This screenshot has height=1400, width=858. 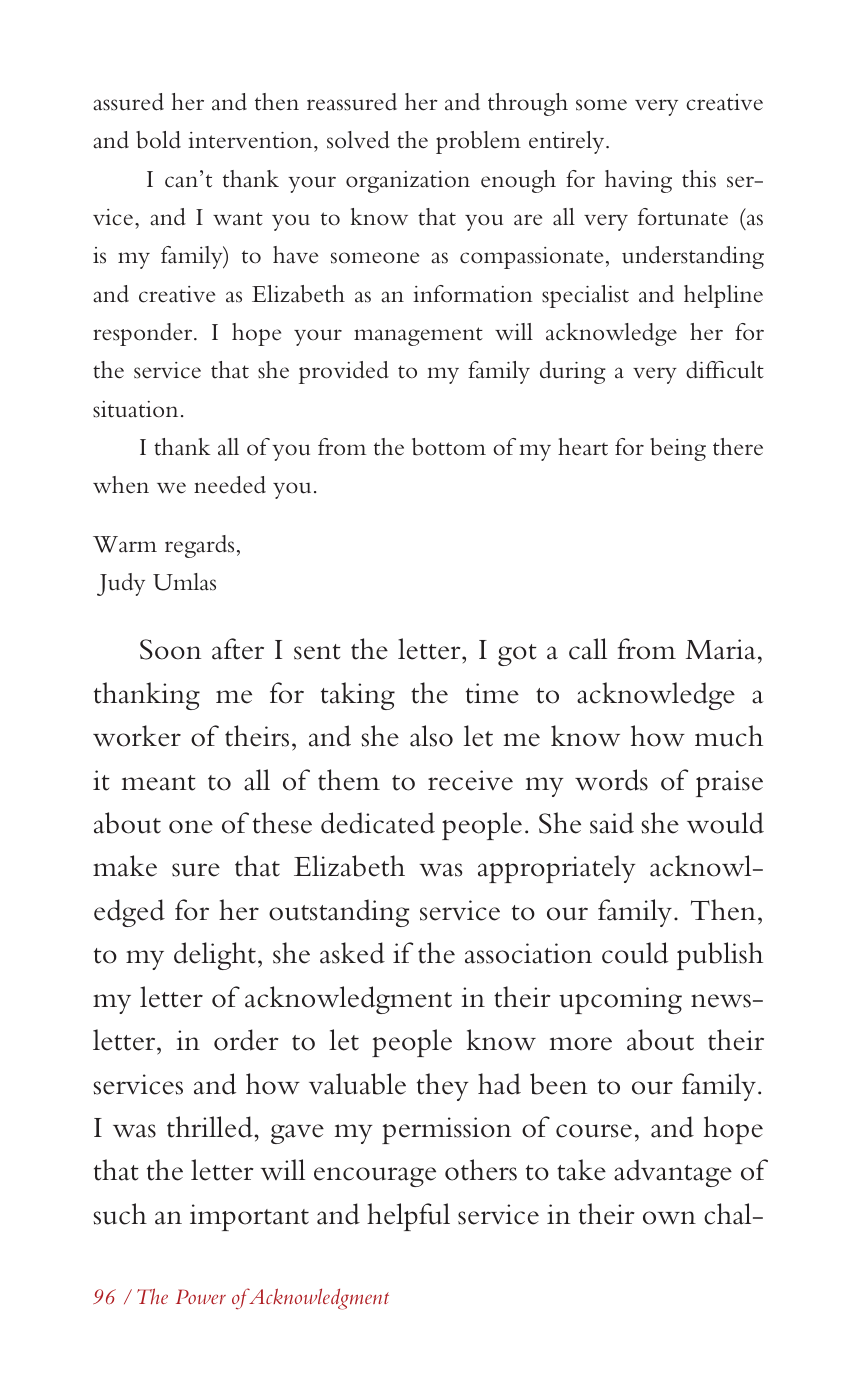 I want to click on bold, so click(x=158, y=140).
